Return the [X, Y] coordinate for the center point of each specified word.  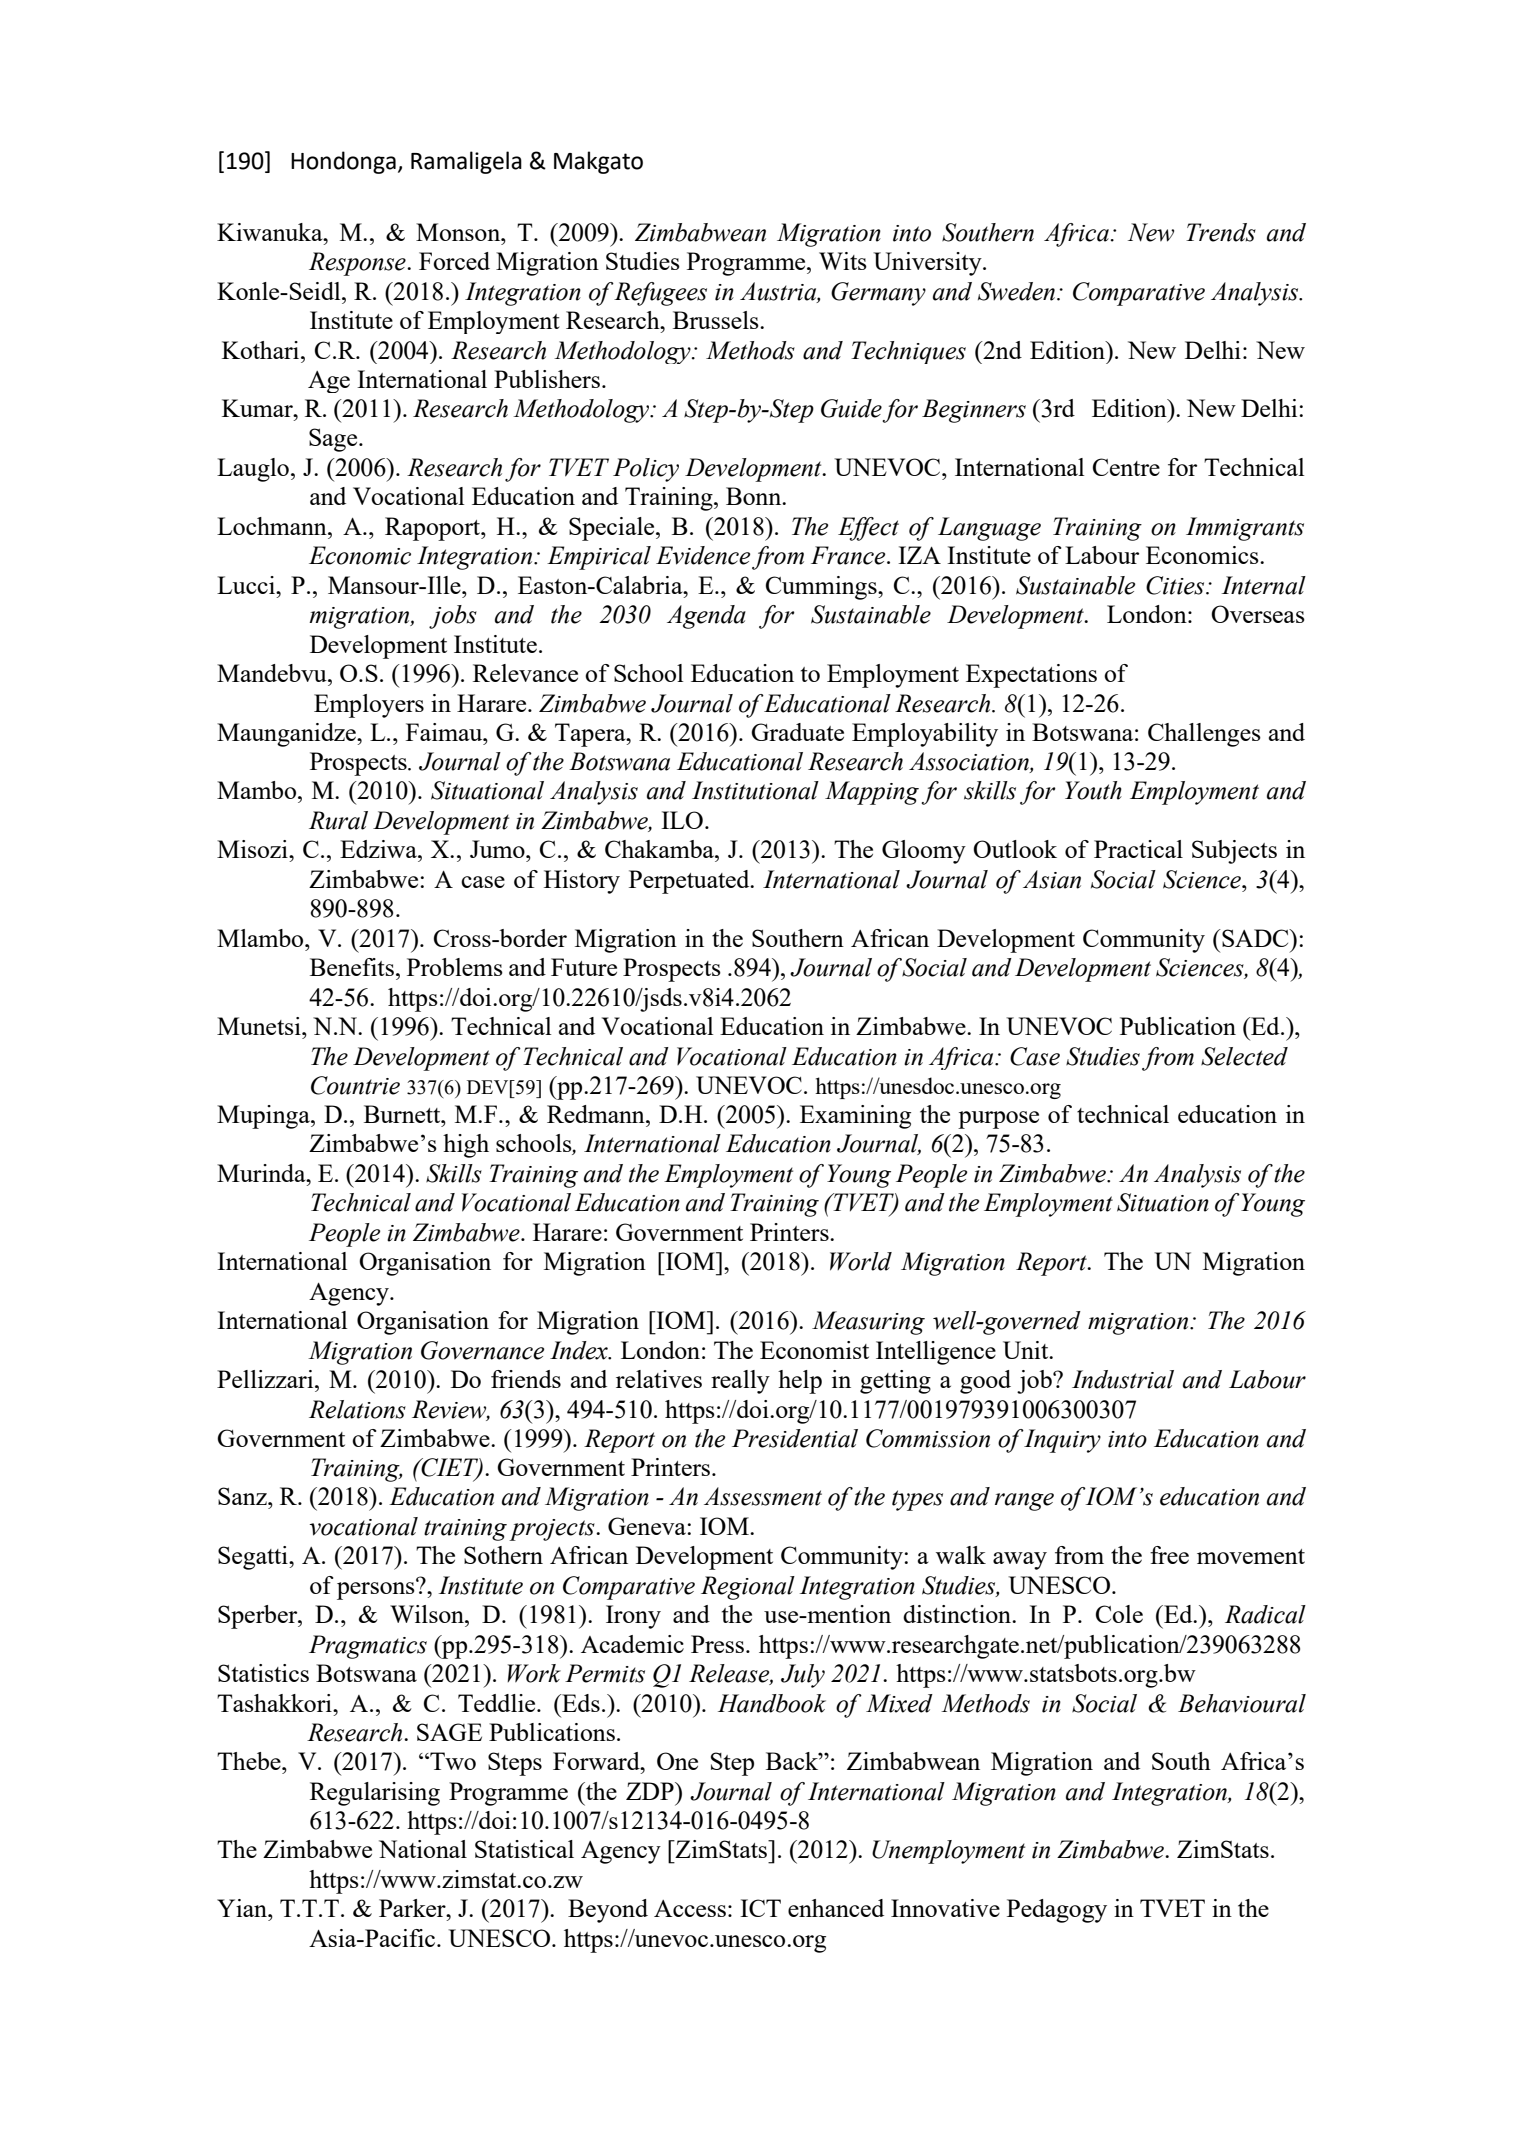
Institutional [755, 790]
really [740, 1382]
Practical [1138, 849]
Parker [413, 1908]
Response [358, 264]
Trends [1221, 232]
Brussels [717, 320]
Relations [357, 1409]
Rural [338, 820]
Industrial [1123, 1379]
